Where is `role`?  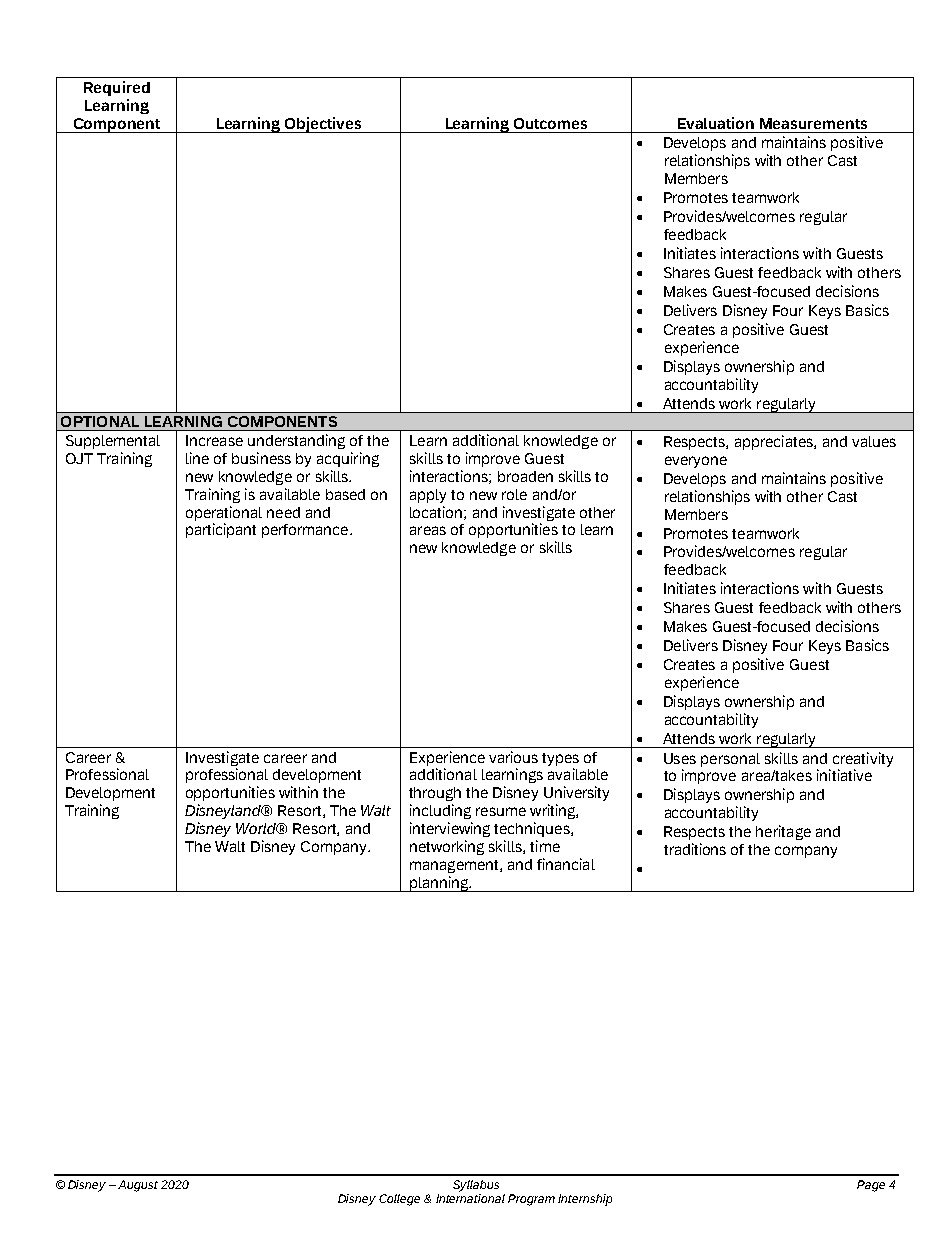 role is located at coordinates (514, 494).
